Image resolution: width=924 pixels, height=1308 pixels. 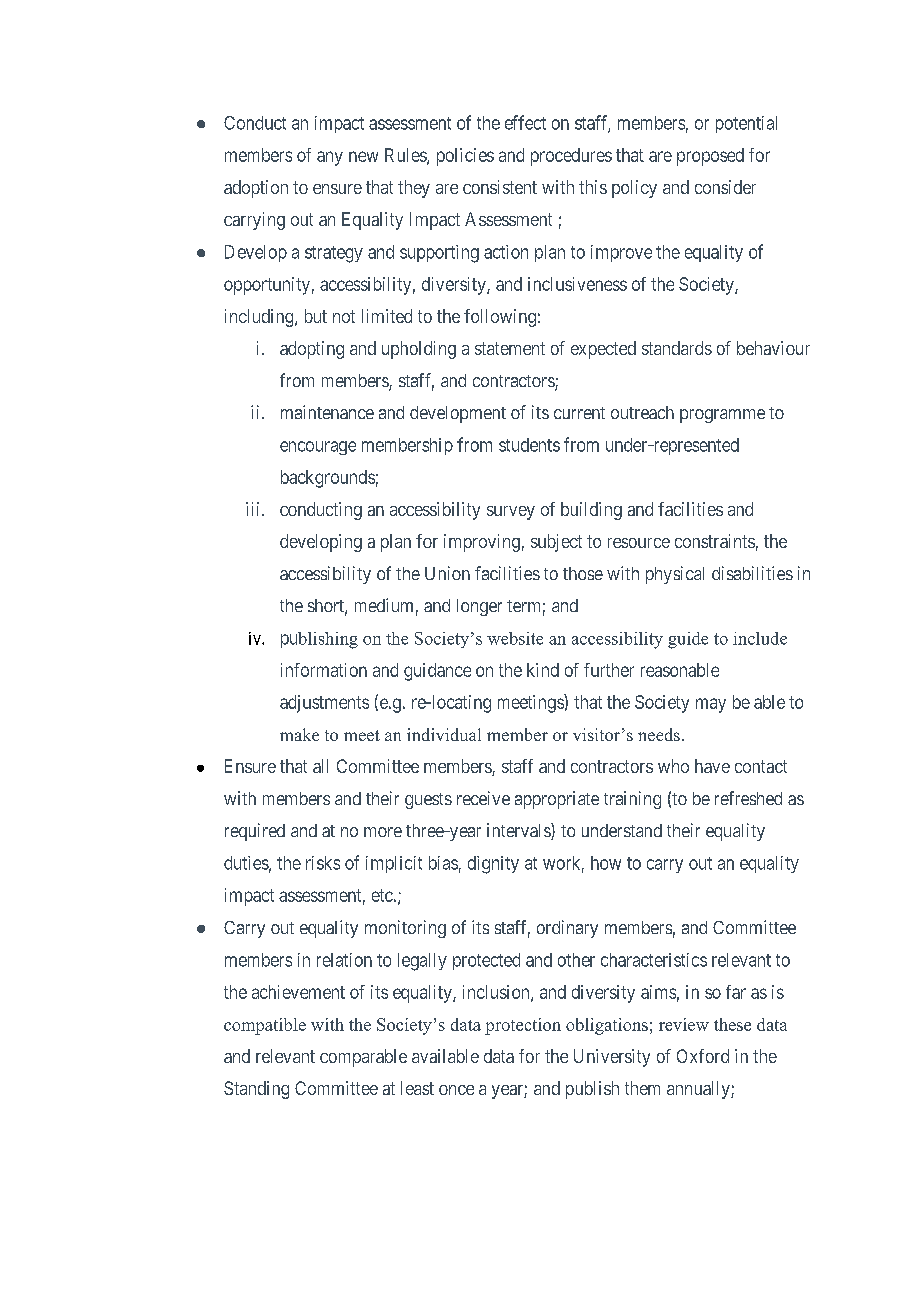 What do you see at coordinates (748, 798) in the screenshot?
I see `refreshed` at bounding box center [748, 798].
